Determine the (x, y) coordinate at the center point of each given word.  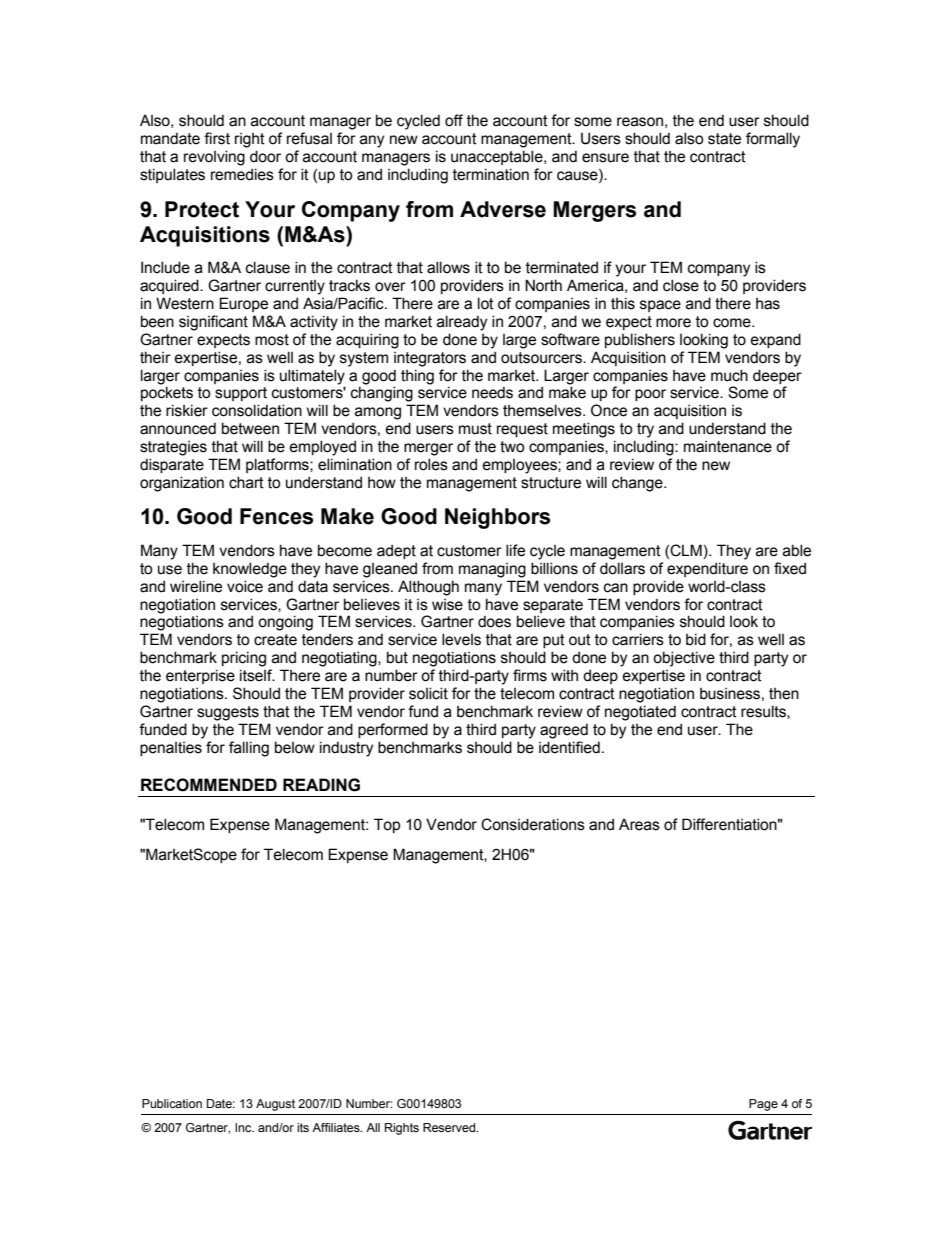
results (764, 712)
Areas (639, 824)
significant (213, 323)
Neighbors (497, 518)
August (275, 1105)
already (462, 323)
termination (491, 174)
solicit (428, 693)
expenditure (707, 569)
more (673, 323)
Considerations (533, 824)
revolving (214, 158)
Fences (276, 516)
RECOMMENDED (209, 785)
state (724, 139)
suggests (228, 713)
